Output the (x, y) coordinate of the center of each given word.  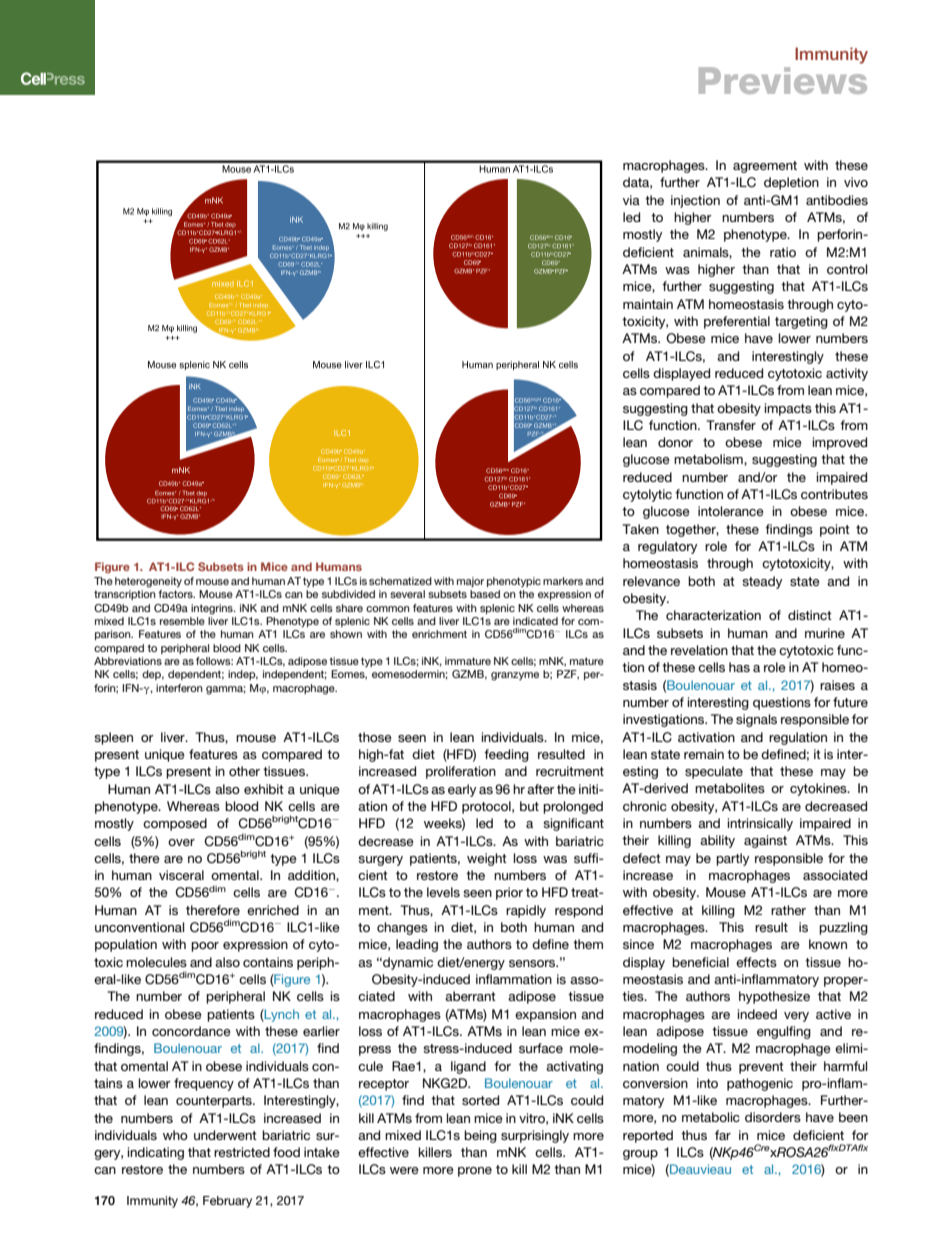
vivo (856, 182)
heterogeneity (148, 582)
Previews (783, 80)
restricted (242, 1152)
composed (175, 824)
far (723, 1135)
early (462, 790)
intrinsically (760, 824)
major (470, 582)
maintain (648, 304)
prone (475, 1172)
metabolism (709, 460)
